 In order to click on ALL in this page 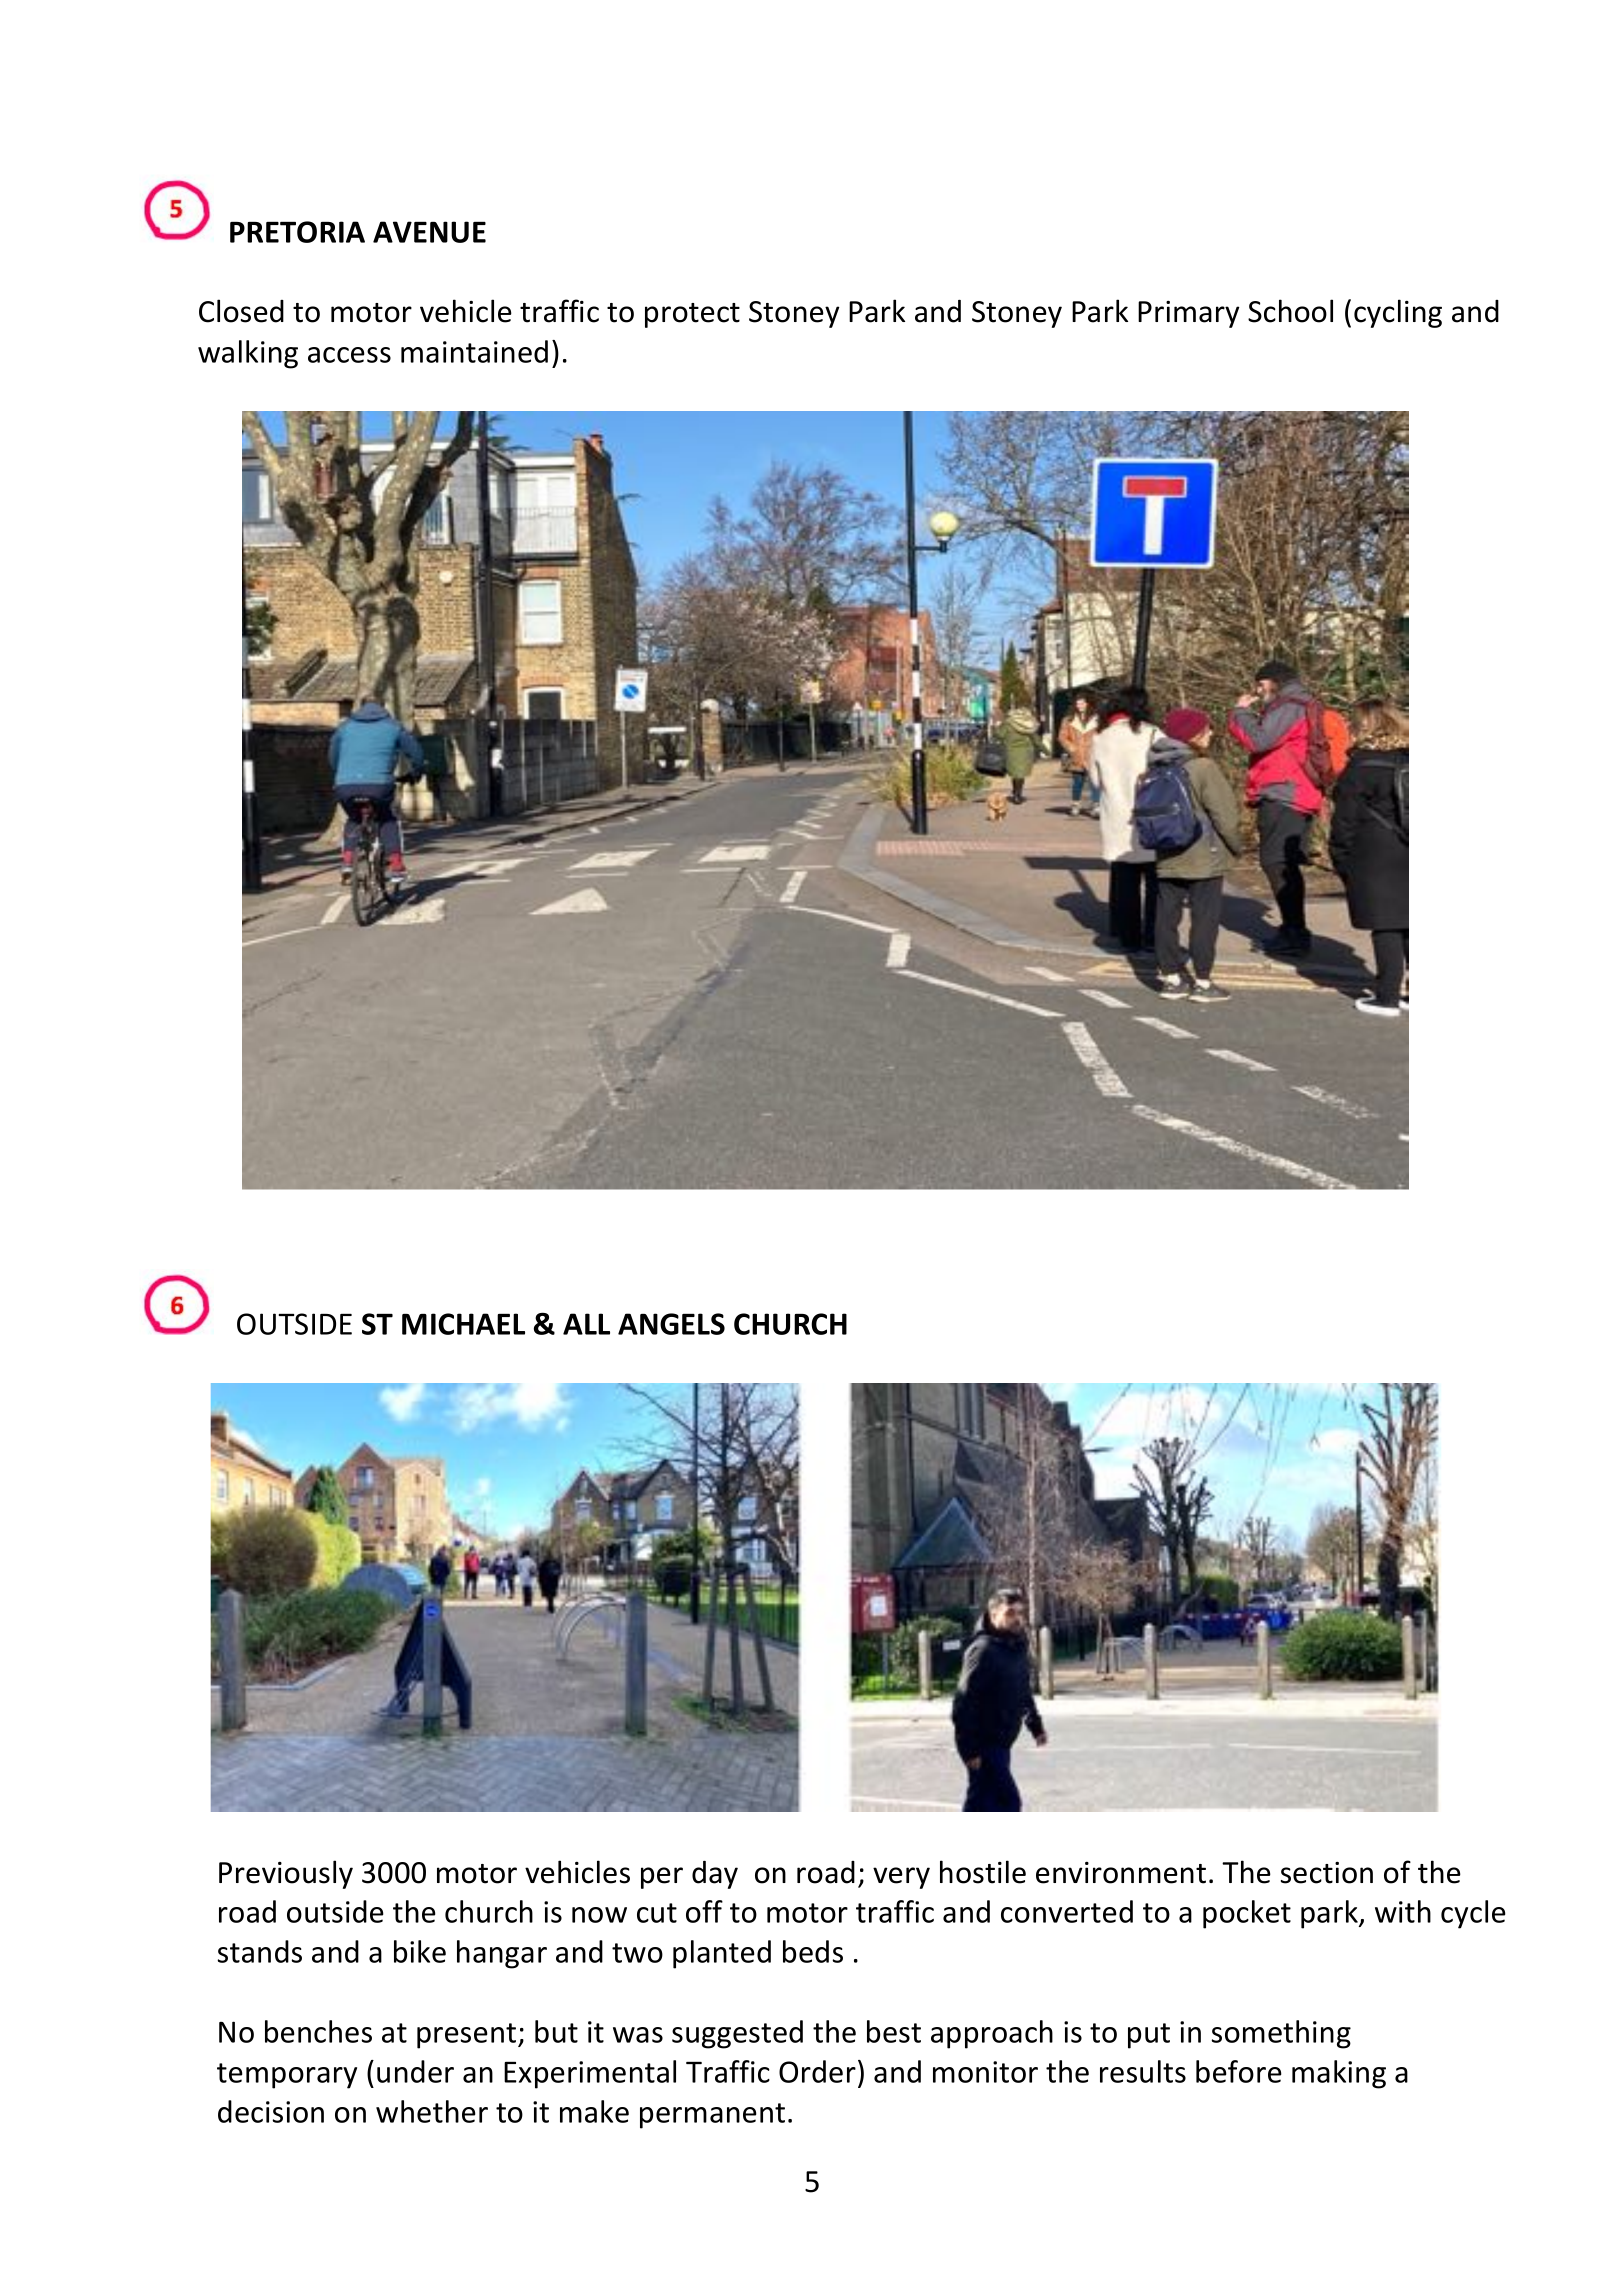, I will do `click(586, 1324)`.
